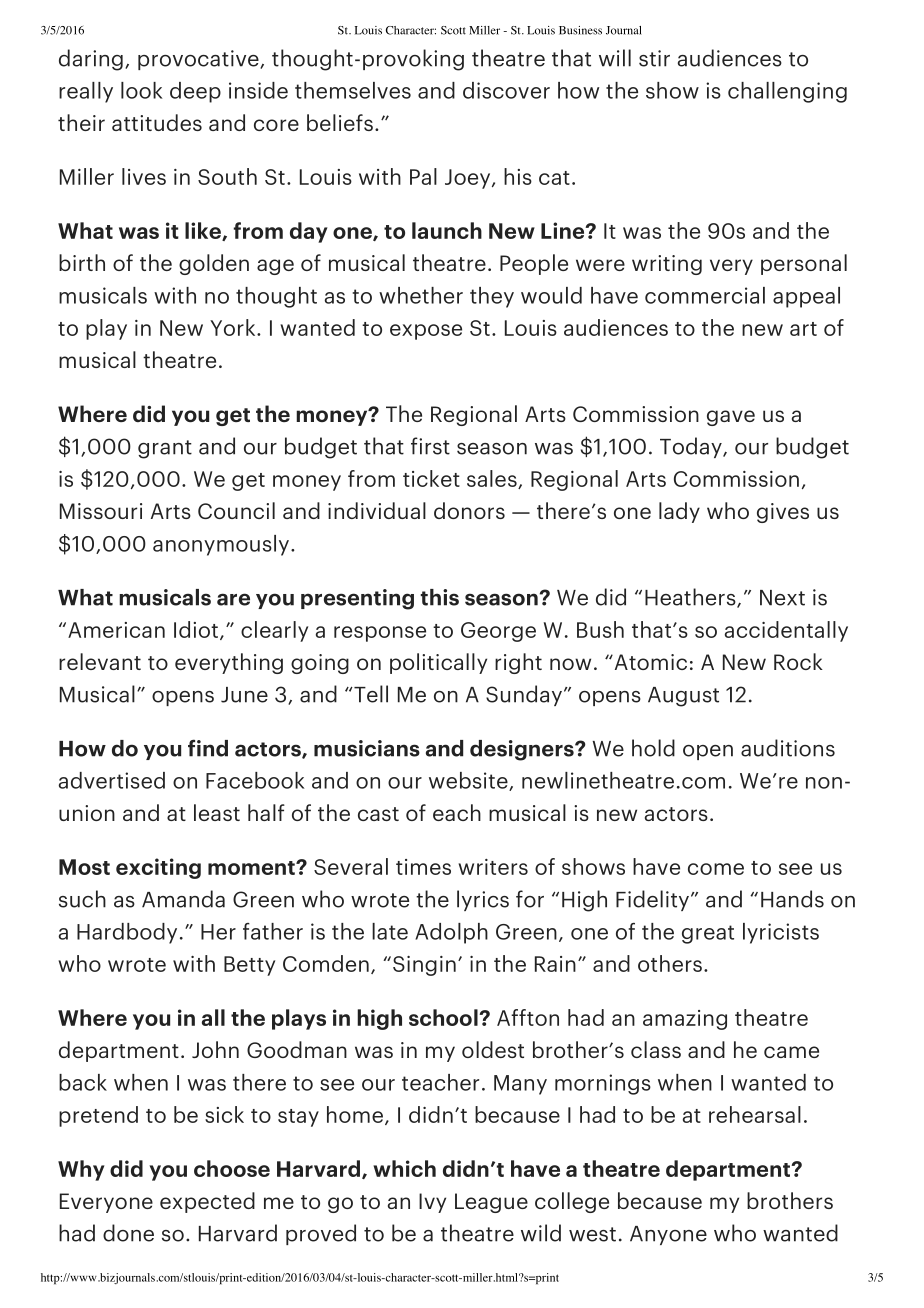 The height and width of the document is (1308, 924). Describe the element at coordinates (432, 1203) in the document. I see `Ivy` at that location.
